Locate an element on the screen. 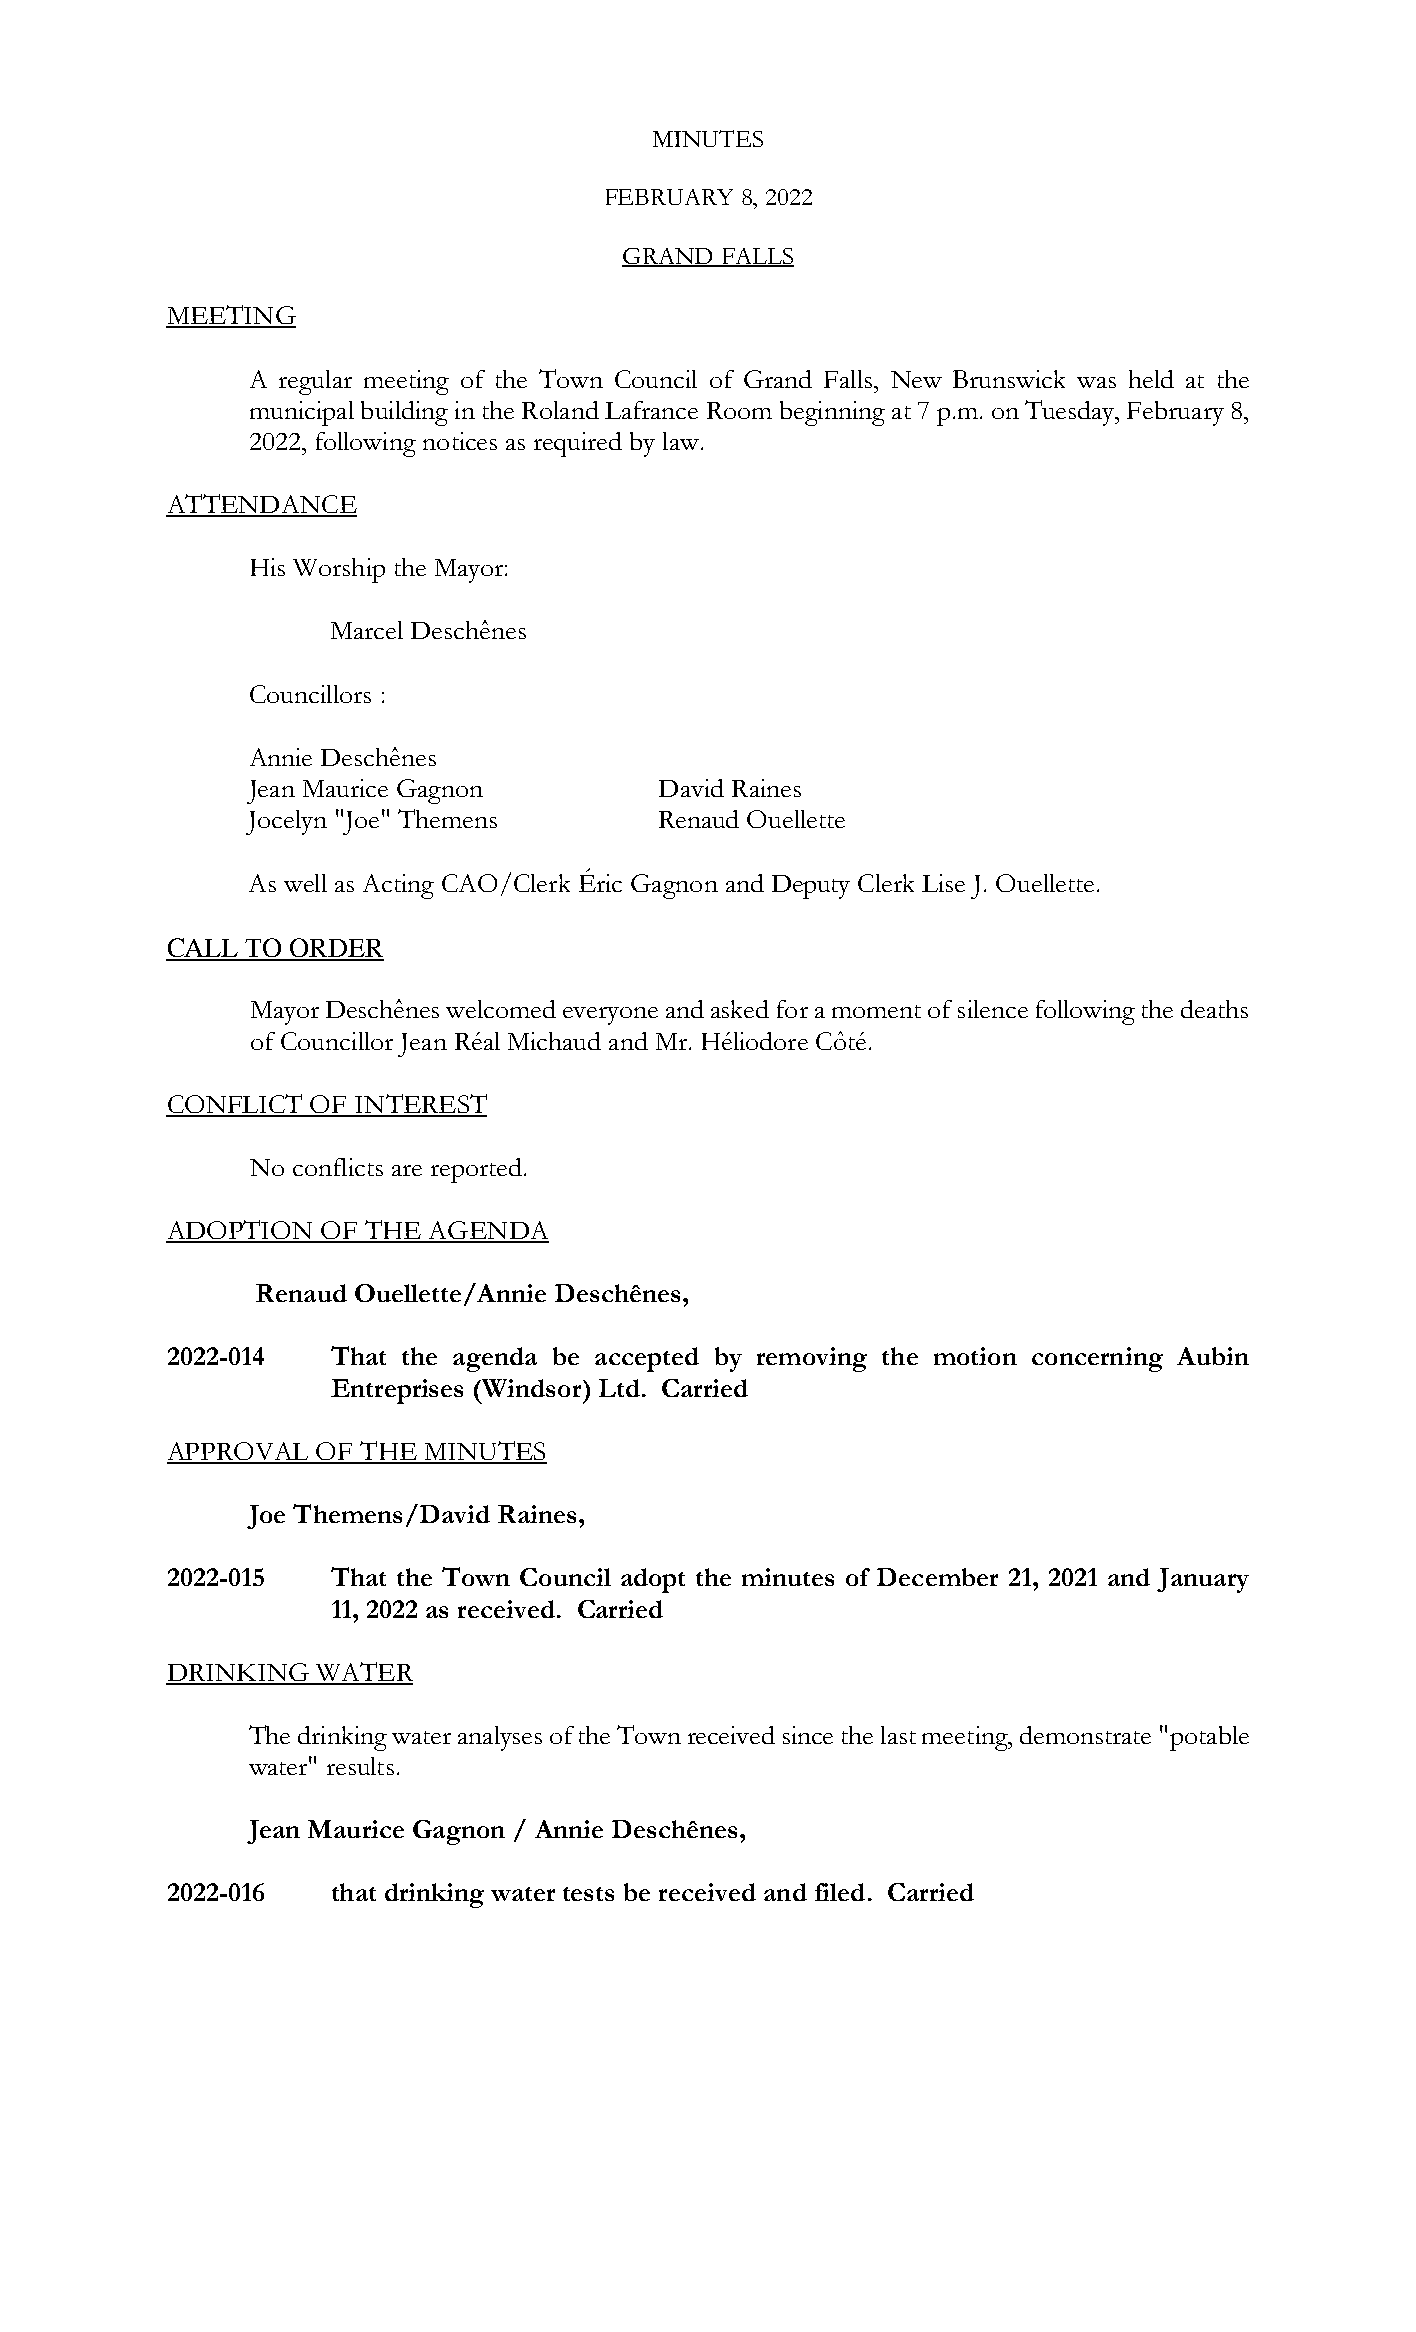  Acting is located at coordinates (398, 886).
